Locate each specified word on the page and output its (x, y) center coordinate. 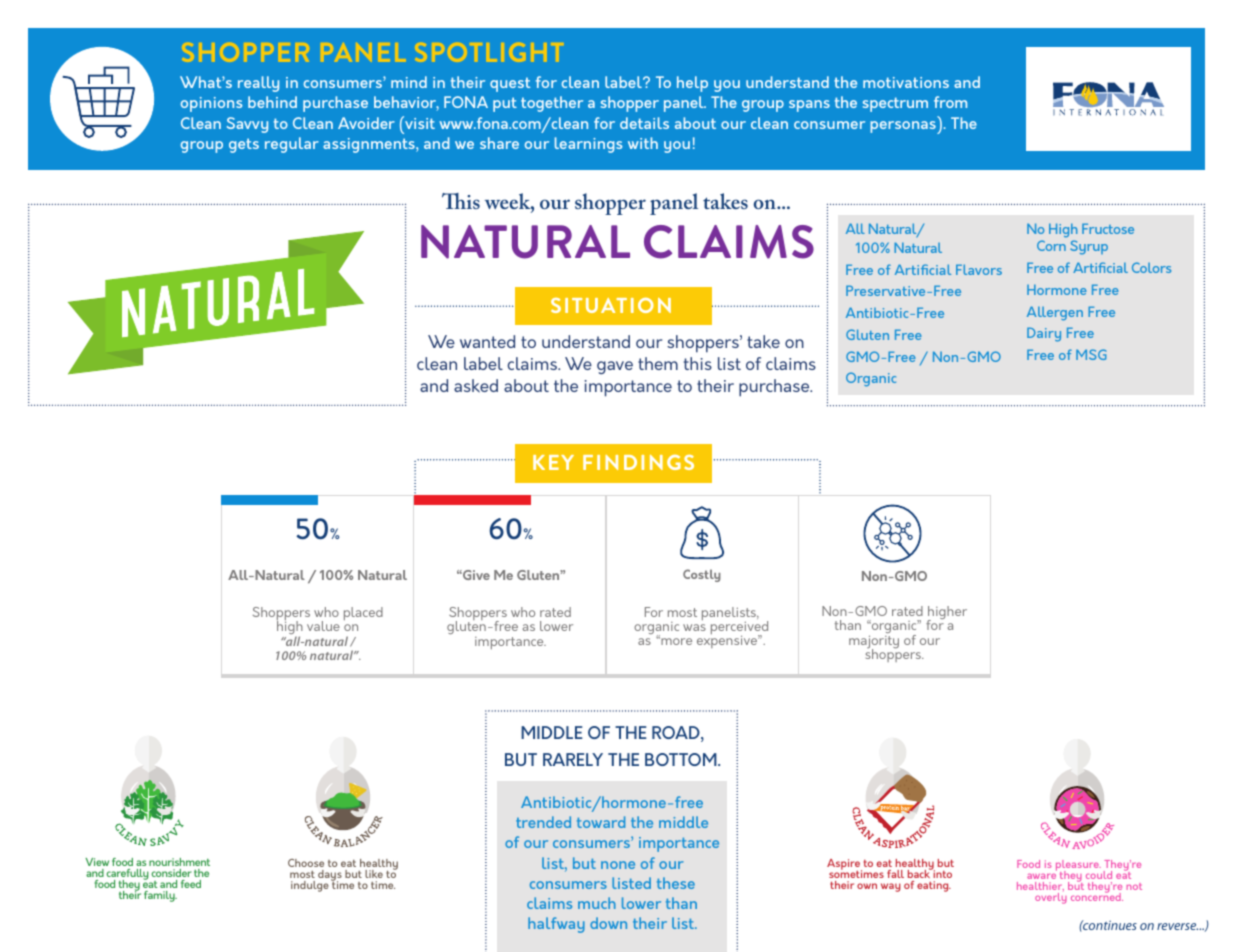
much (597, 903)
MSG (1091, 354)
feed (191, 884)
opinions (211, 104)
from (950, 102)
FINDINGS (638, 462)
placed (363, 613)
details (644, 123)
